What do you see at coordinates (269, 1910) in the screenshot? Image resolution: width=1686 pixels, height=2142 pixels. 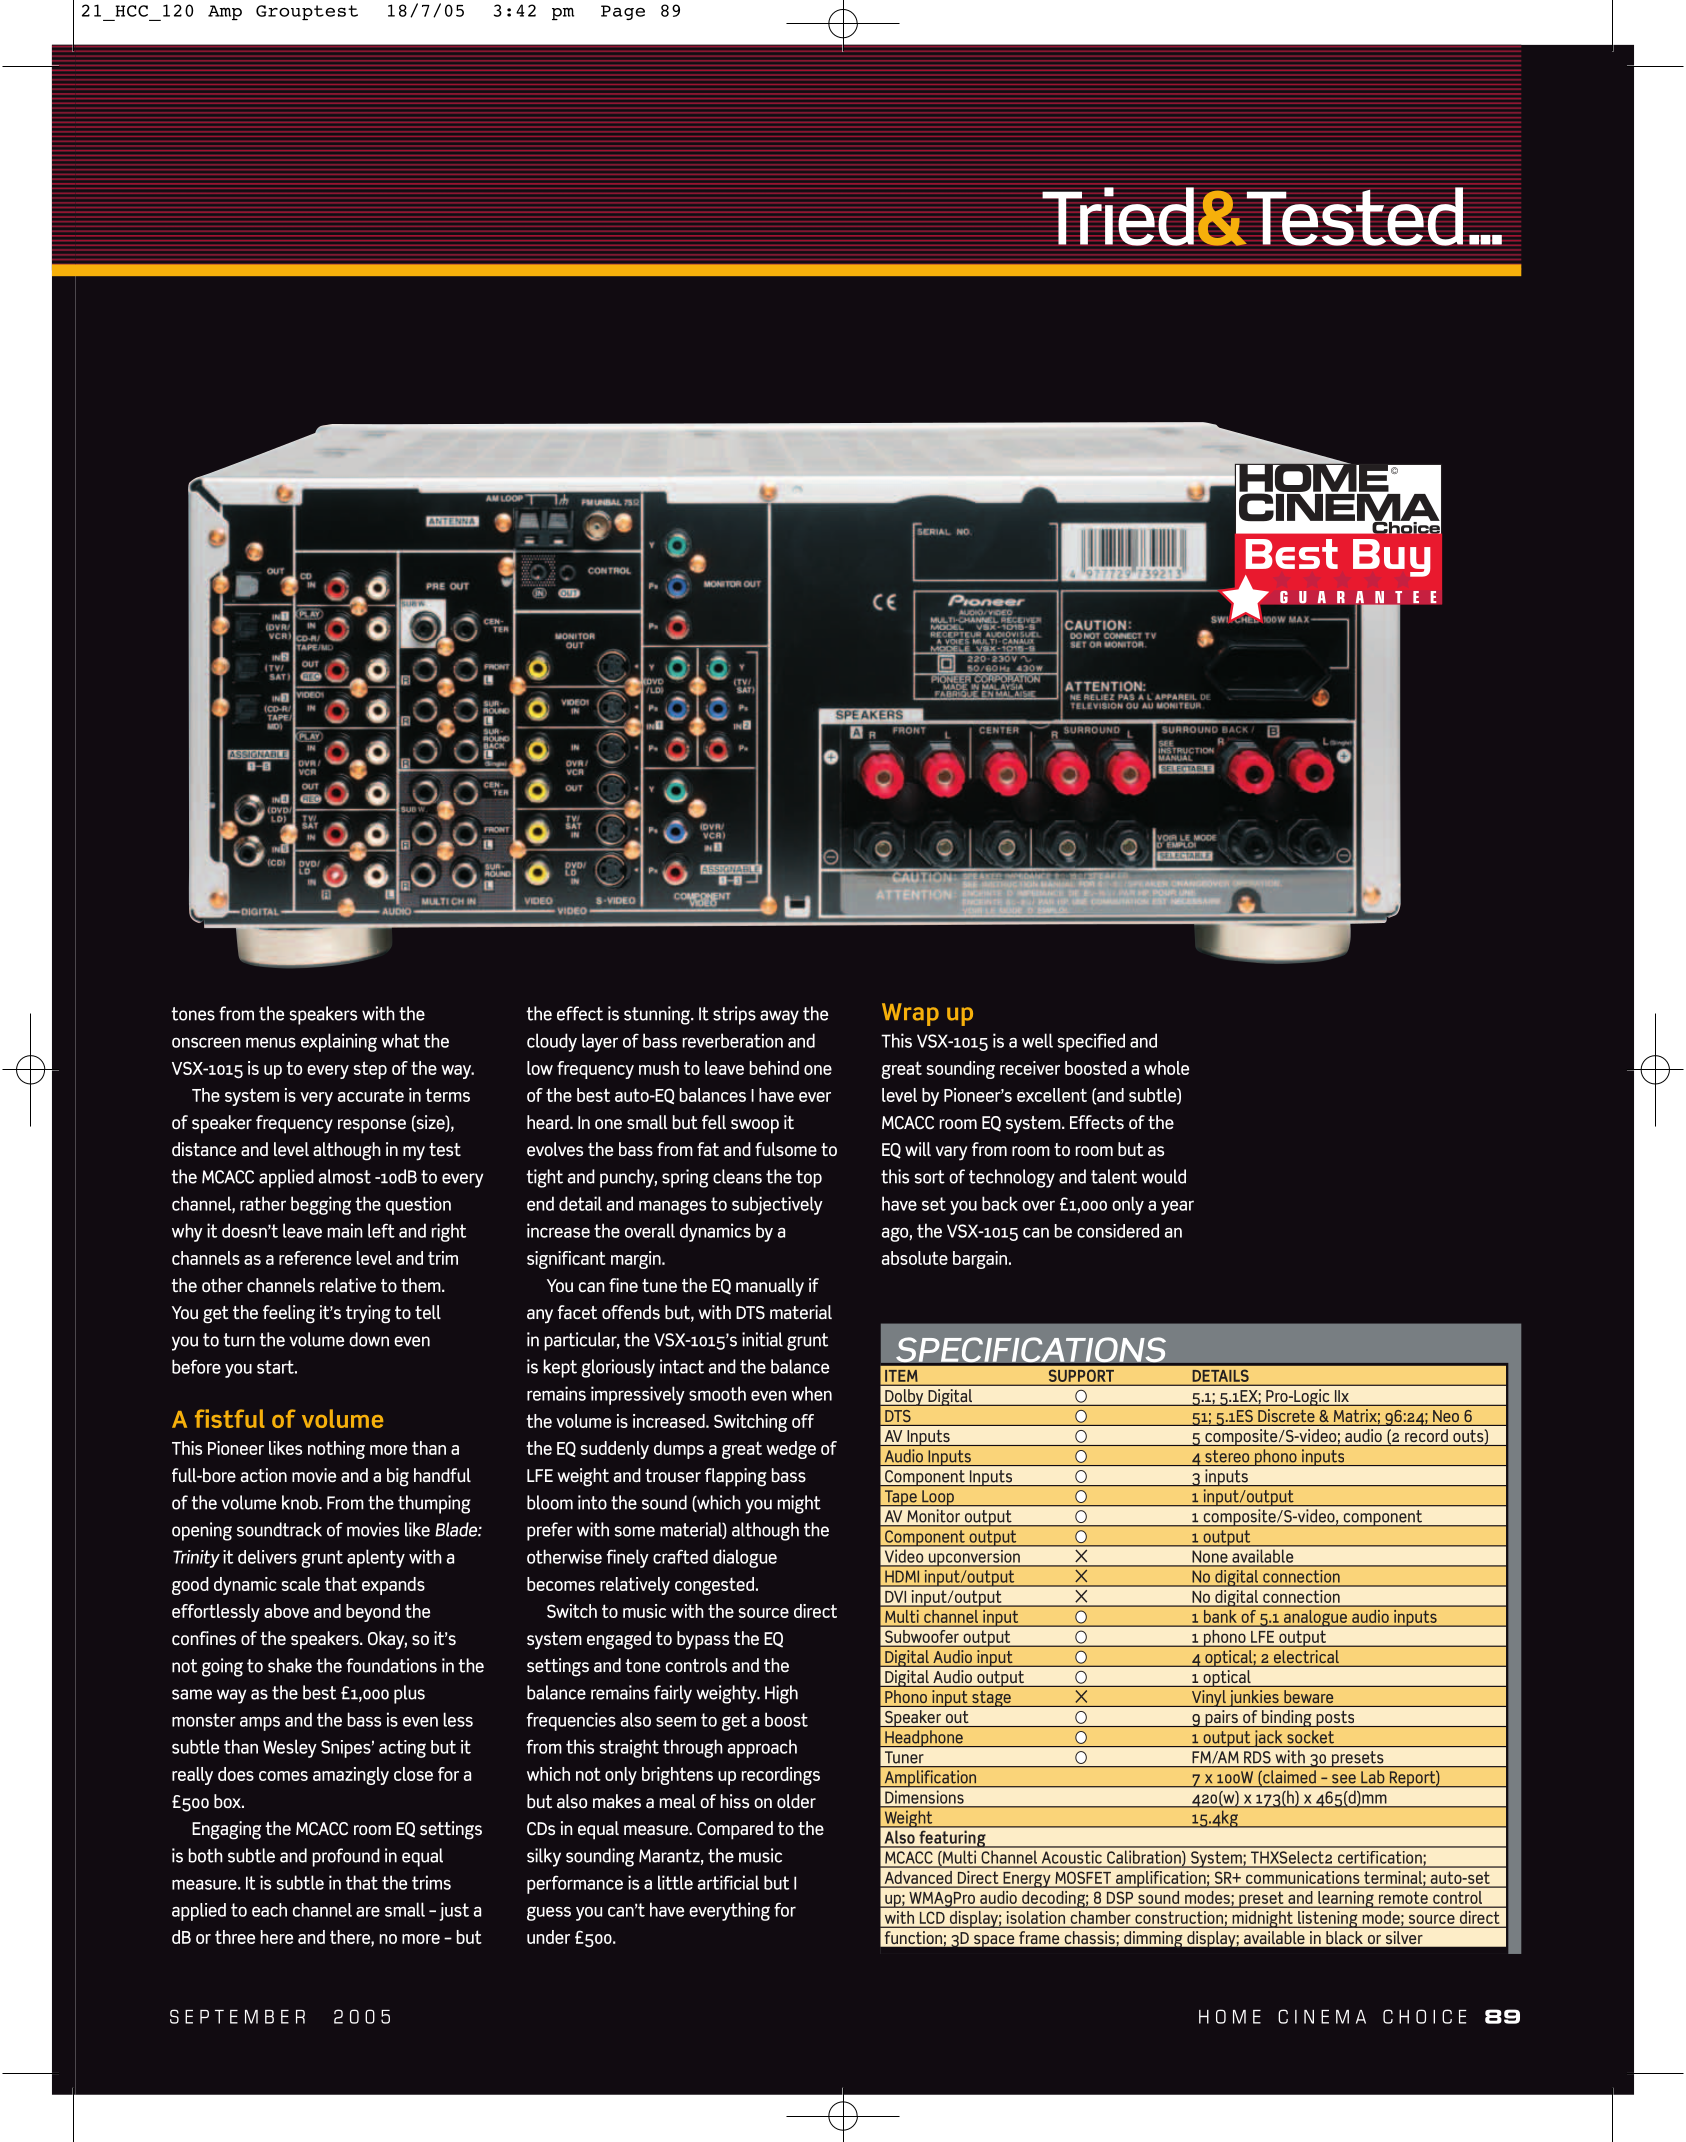 I see `each` at bounding box center [269, 1910].
